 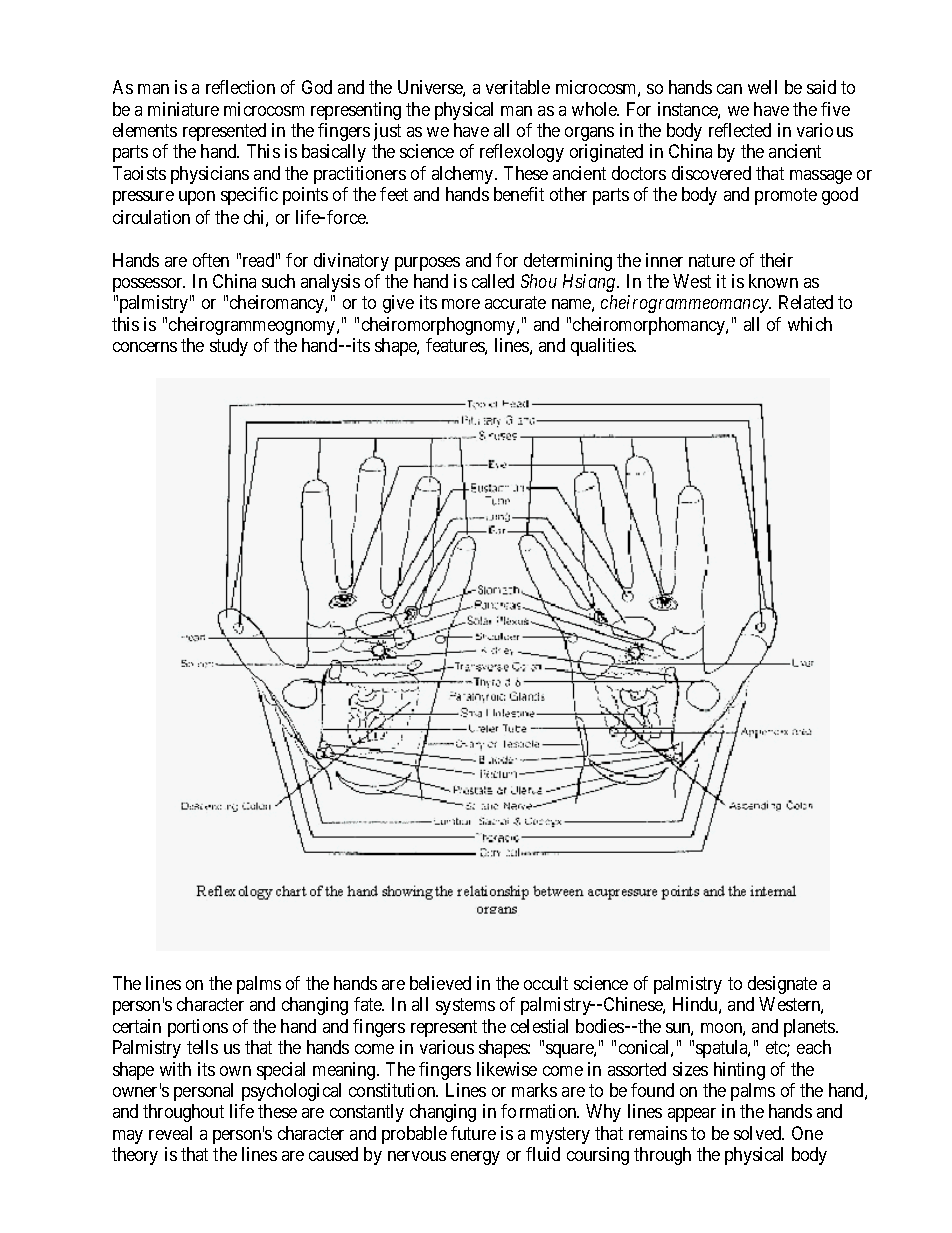 What do you see at coordinates (440, 983) in the screenshot?
I see `believed` at bounding box center [440, 983].
